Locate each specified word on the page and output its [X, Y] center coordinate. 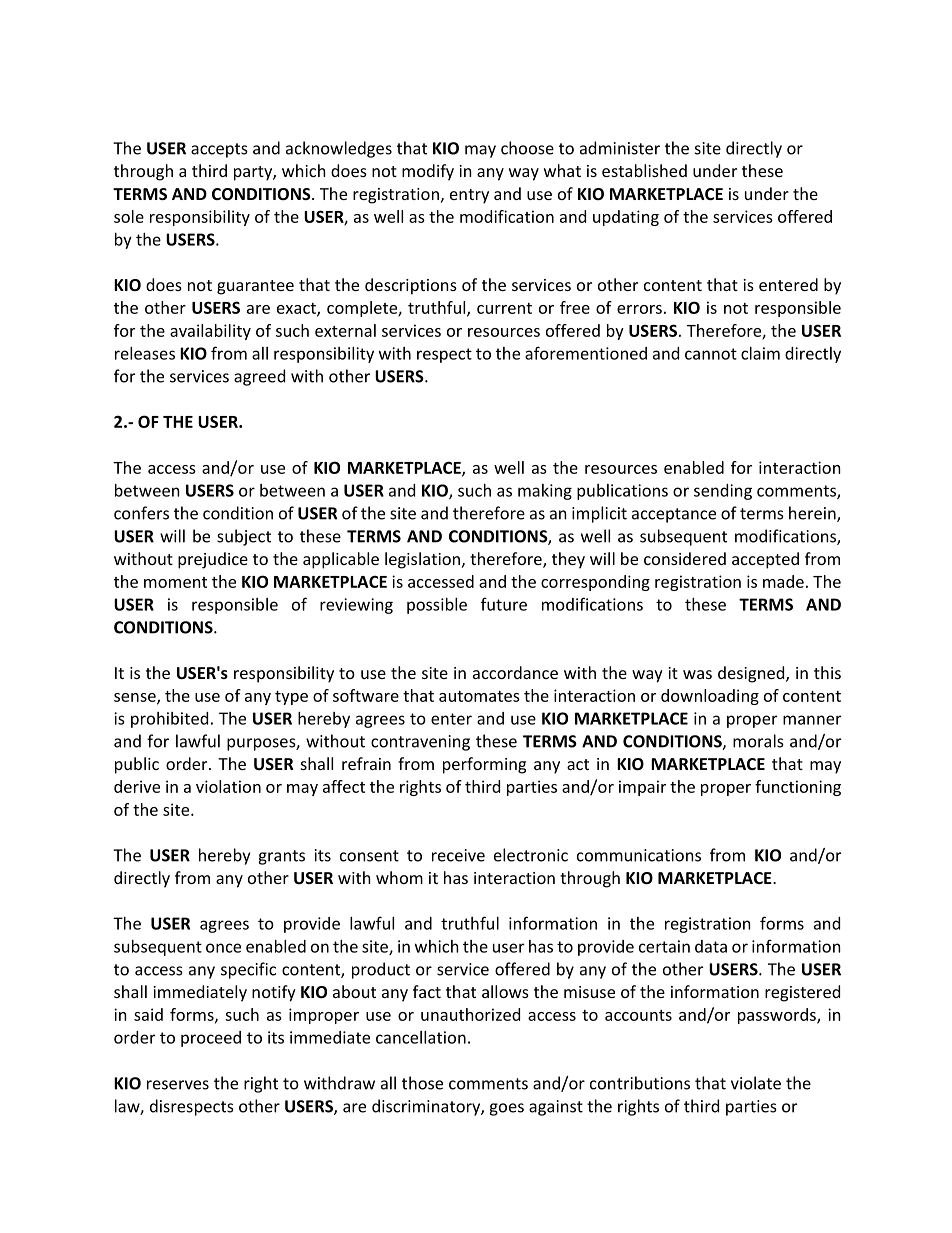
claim [760, 353]
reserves [178, 1085]
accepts [219, 150]
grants [281, 857]
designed [752, 674]
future [504, 604]
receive [458, 855]
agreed [259, 377]
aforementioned [586, 353]
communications [639, 855]
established [644, 170]
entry [469, 196]
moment [175, 582]
